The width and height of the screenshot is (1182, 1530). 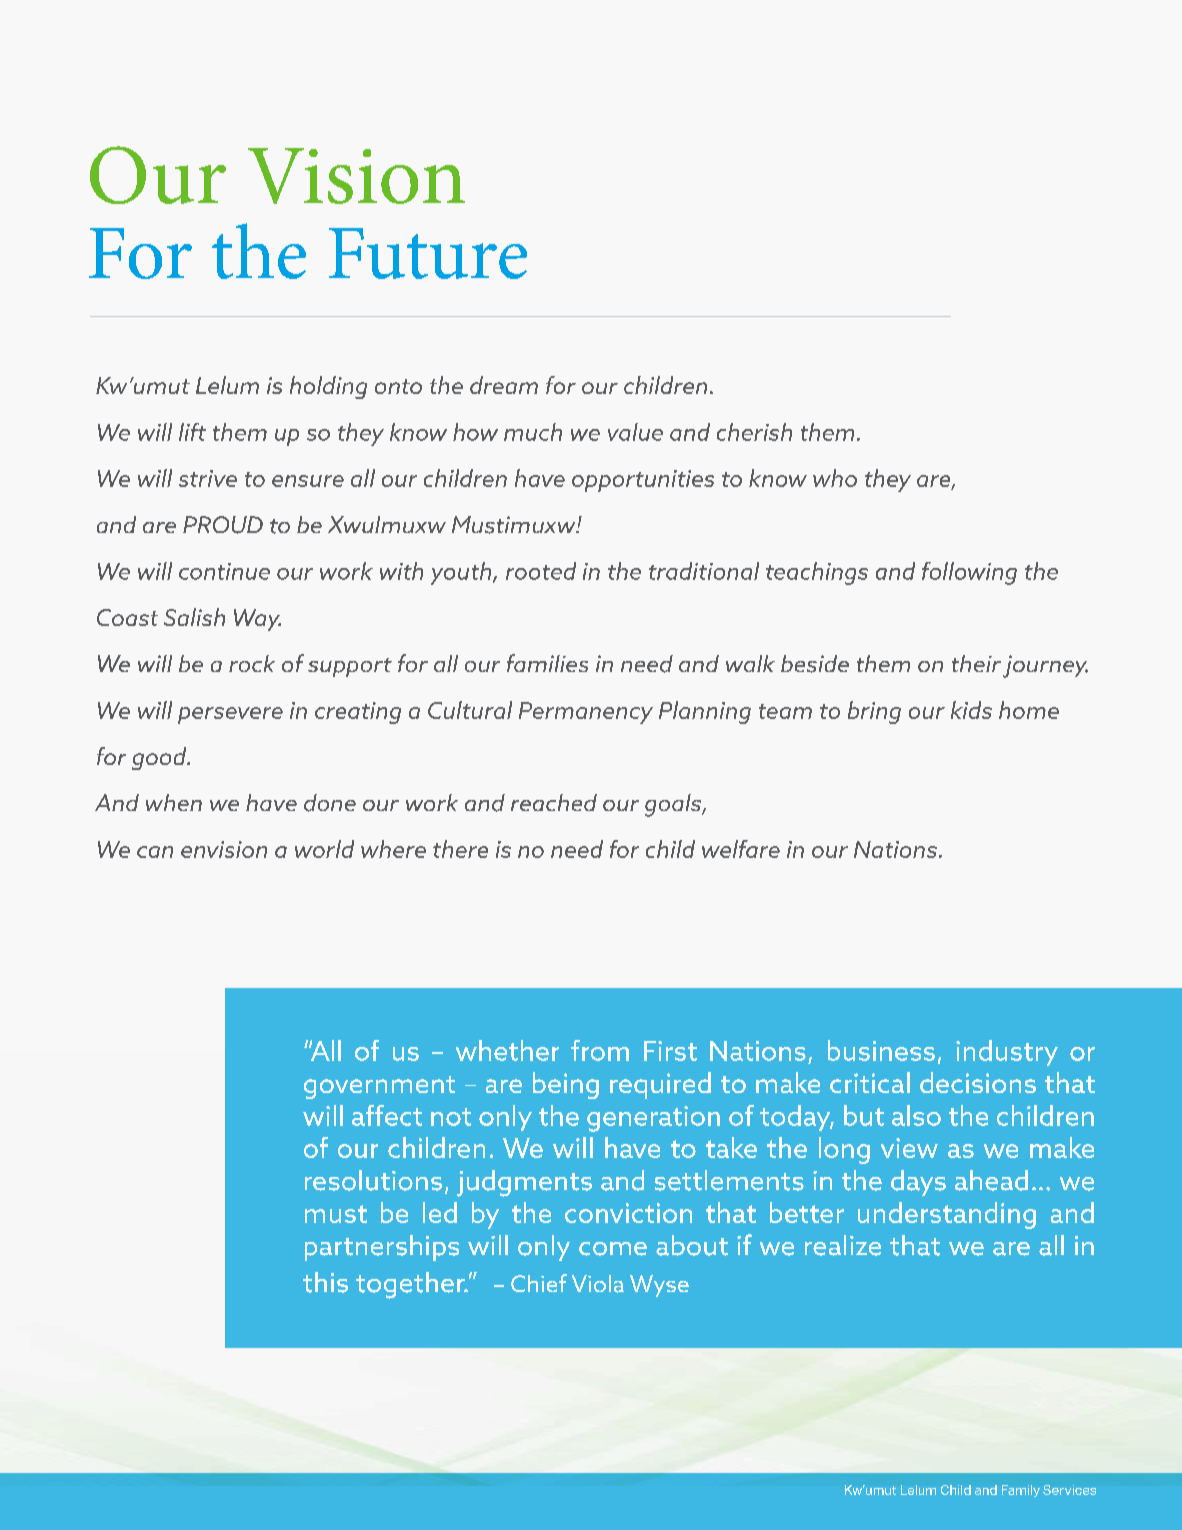 What do you see at coordinates (598, 1284) in the screenshot?
I see `Viola` at bounding box center [598, 1284].
